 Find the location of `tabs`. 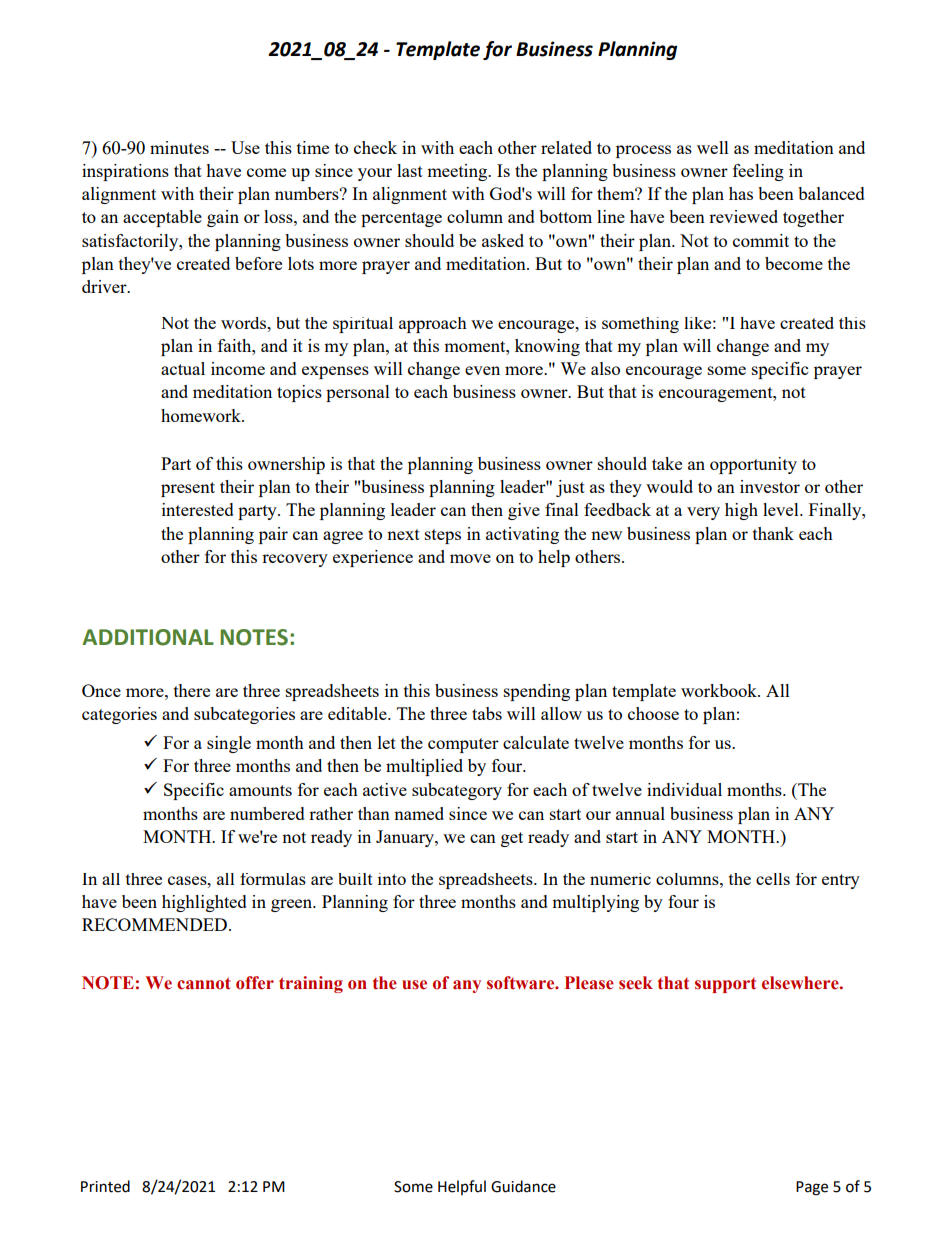

tabs is located at coordinates (487, 713).
